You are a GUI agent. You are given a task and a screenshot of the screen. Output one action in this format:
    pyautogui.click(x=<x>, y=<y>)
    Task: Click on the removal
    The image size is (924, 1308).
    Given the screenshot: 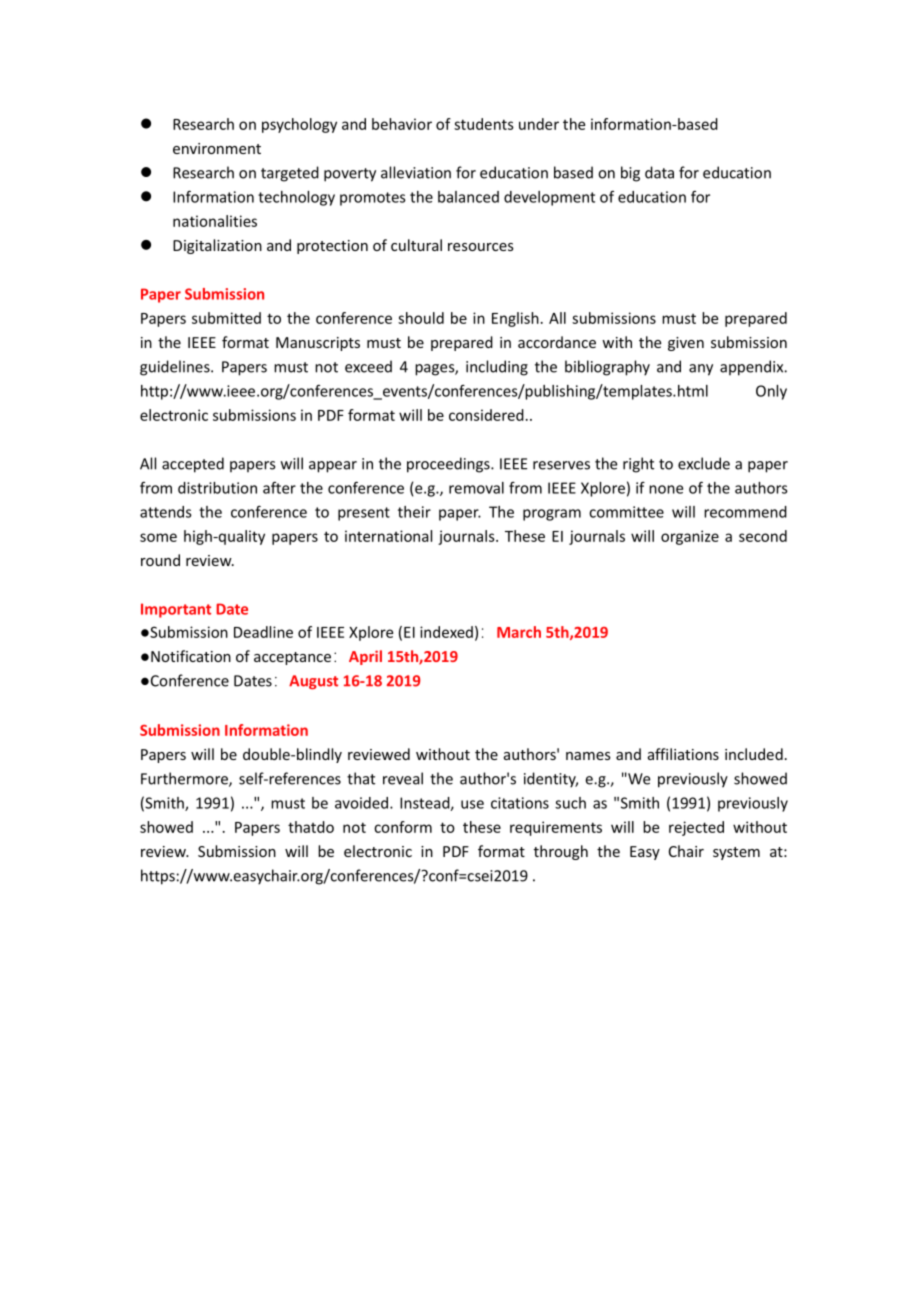 What is the action you would take?
    pyautogui.click(x=476, y=488)
